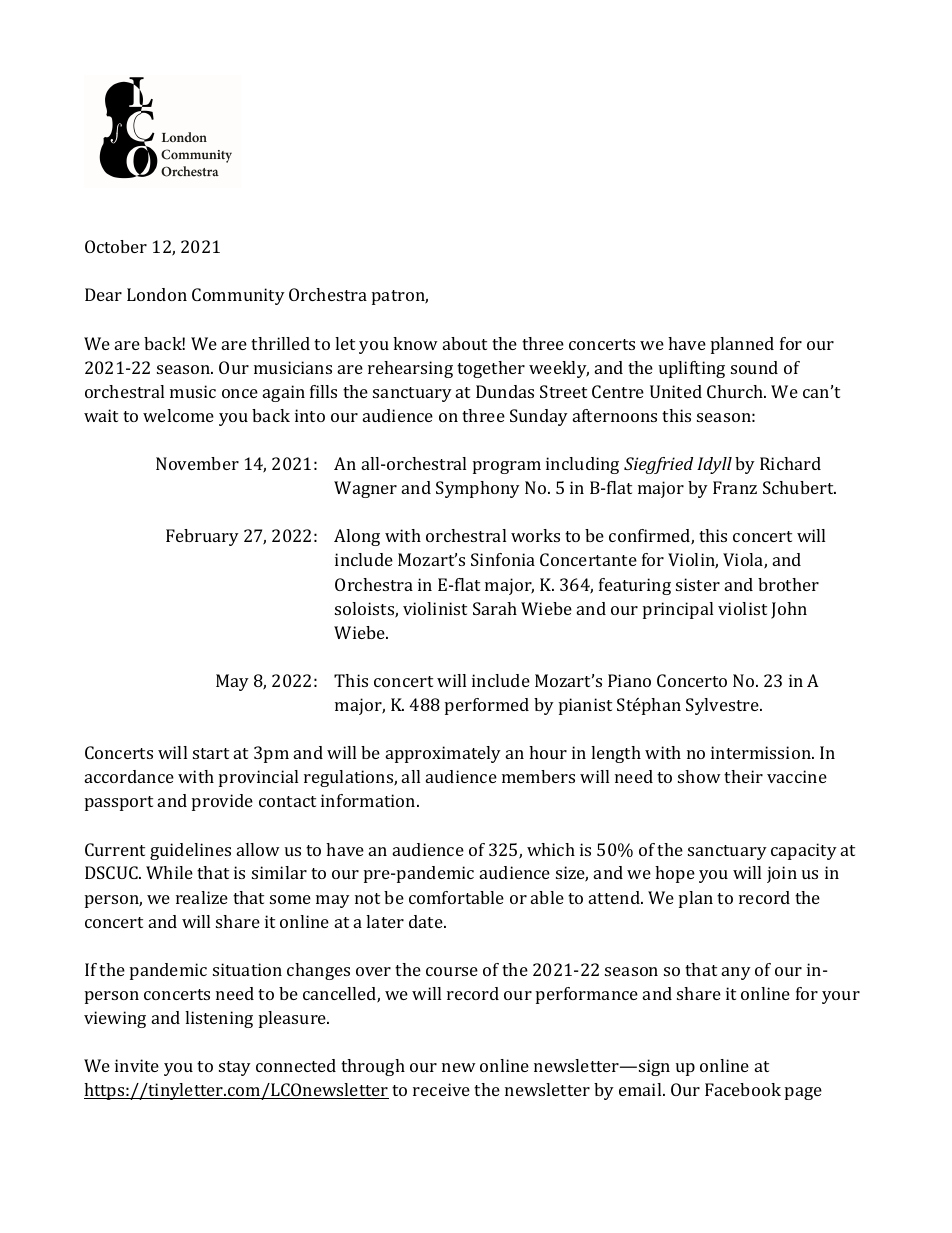  I want to click on members, so click(538, 776).
